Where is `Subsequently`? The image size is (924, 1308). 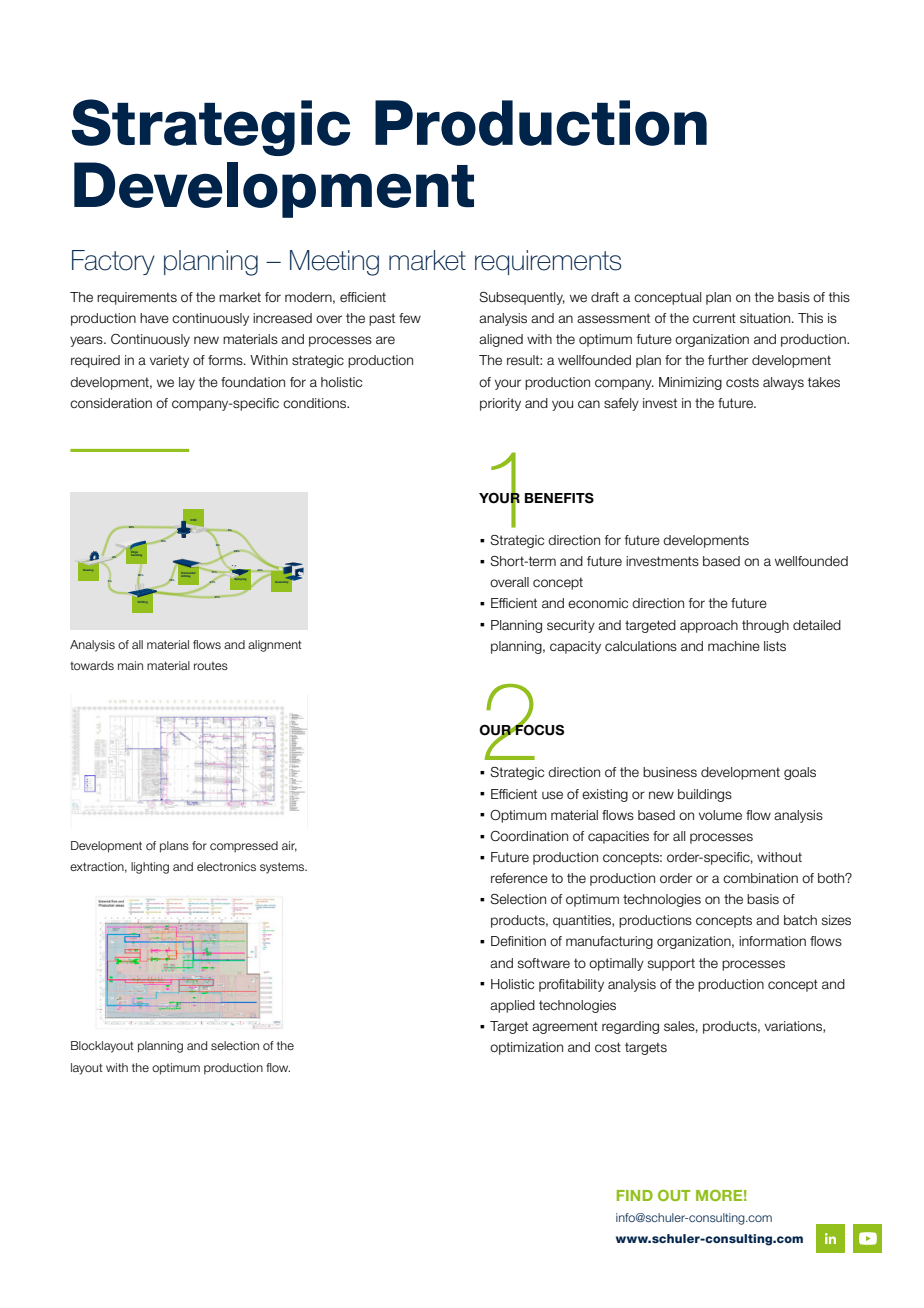 Subsequently is located at coordinates (522, 298).
